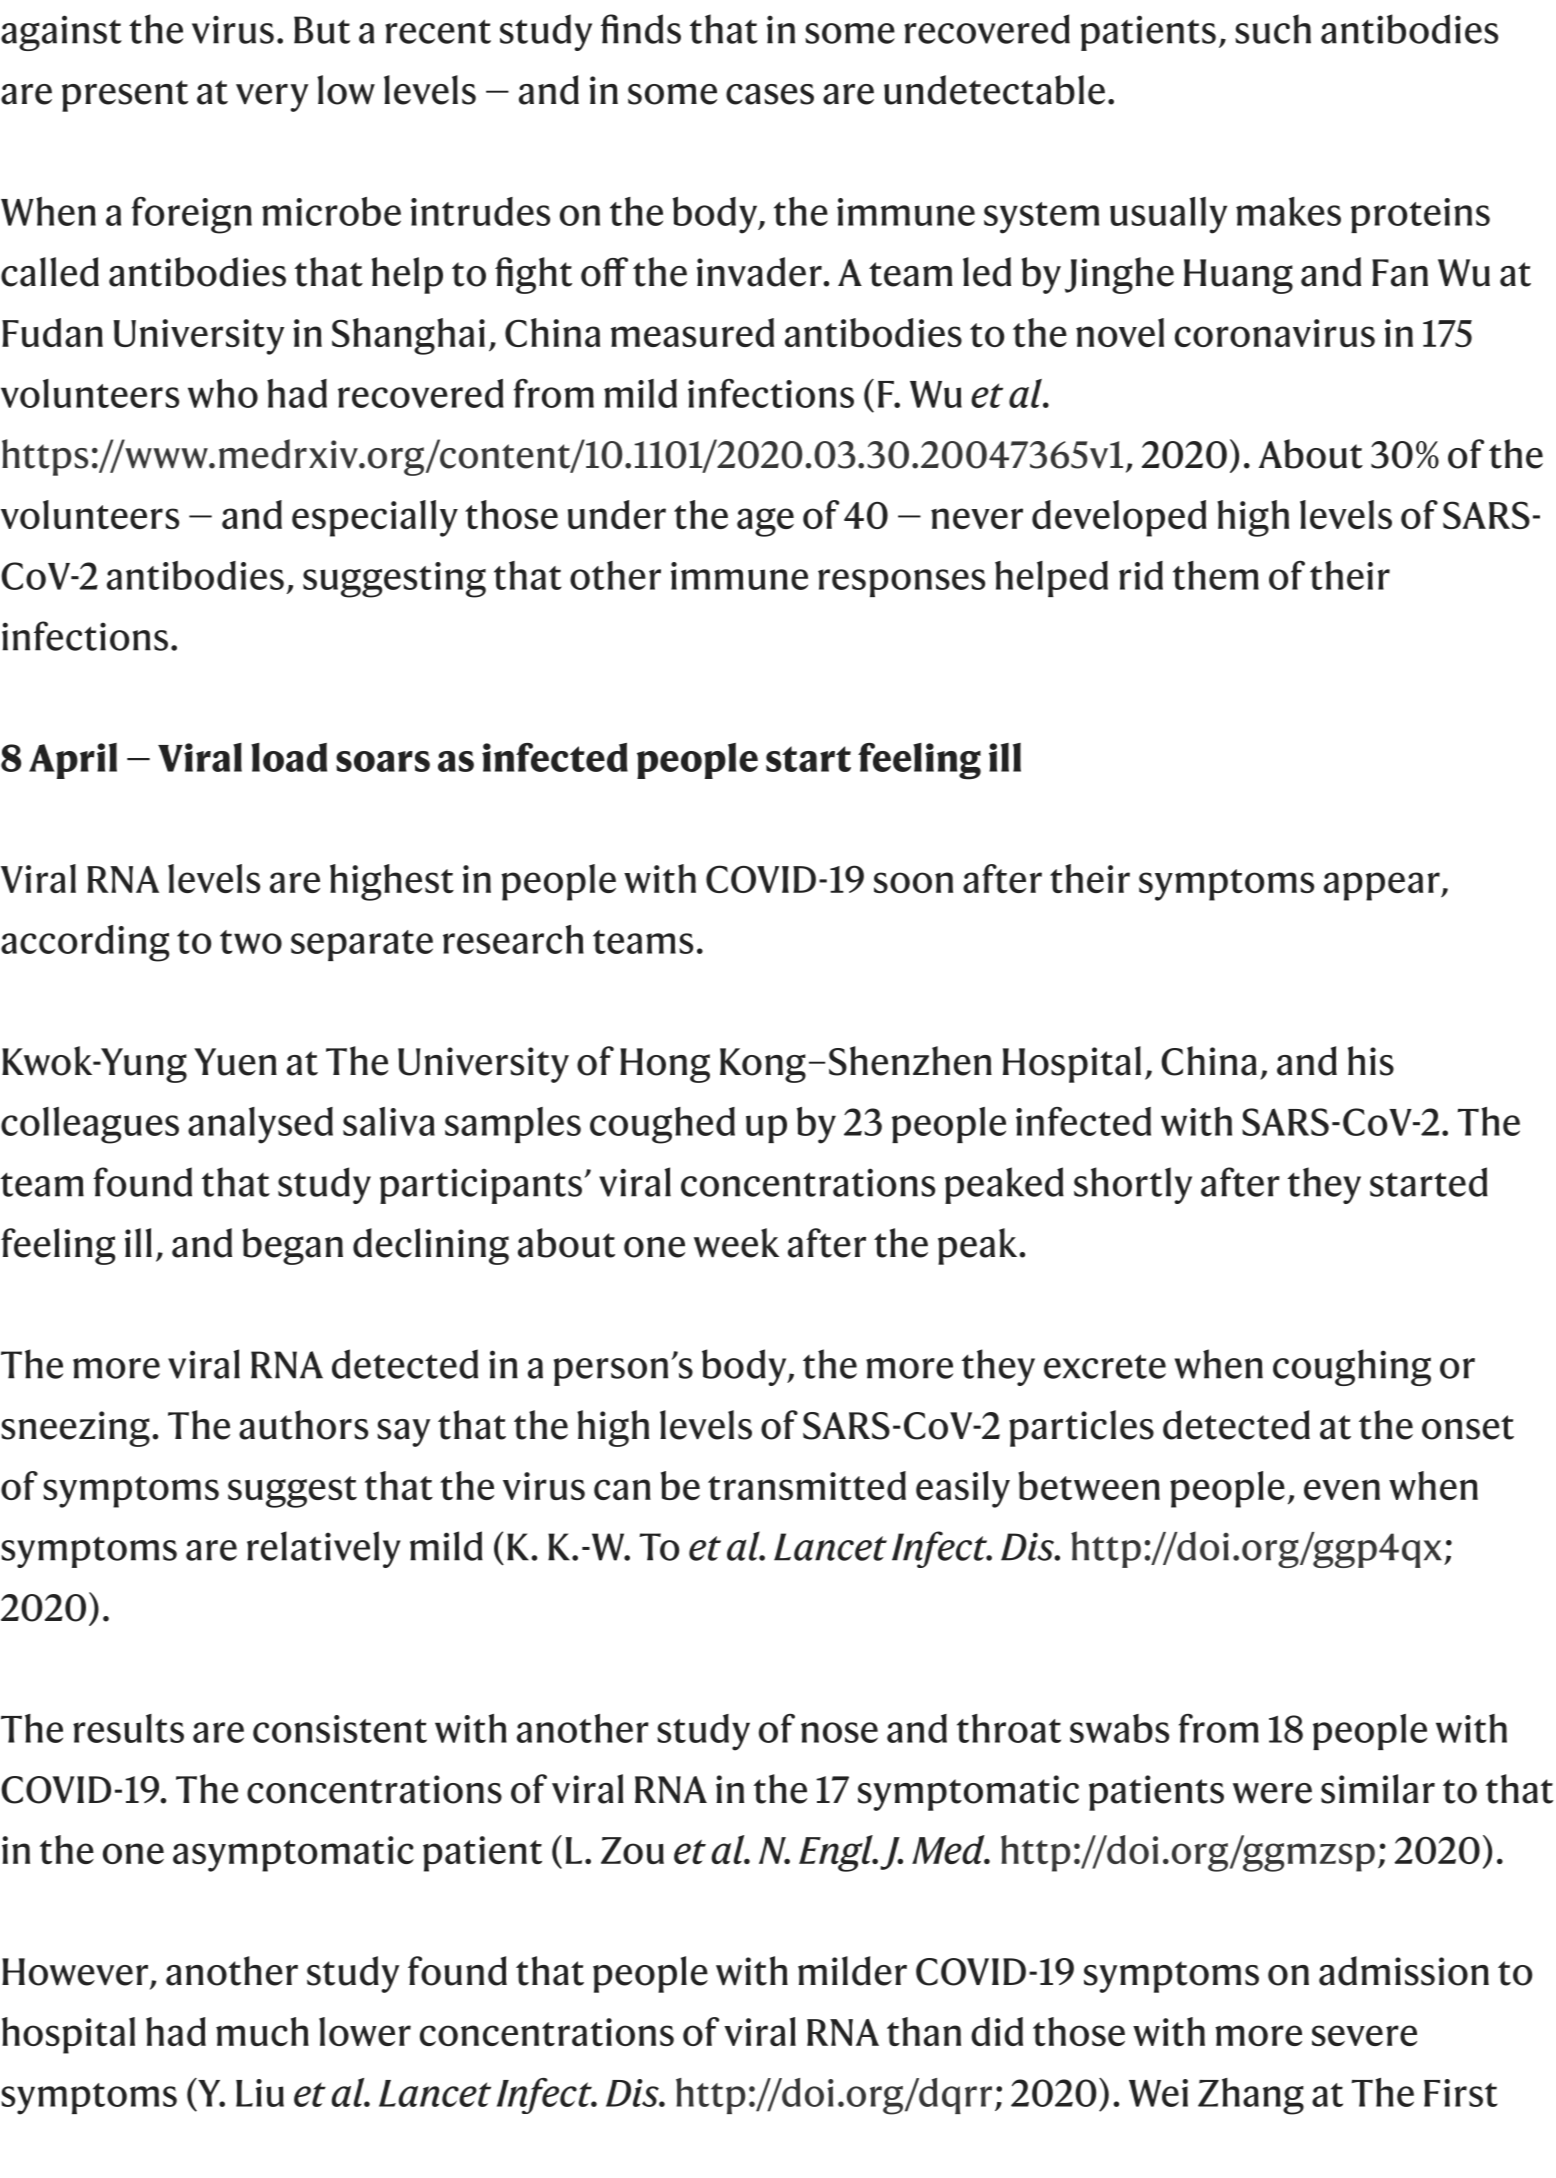 The width and height of the screenshot is (1556, 2178). What do you see at coordinates (272, 98) in the screenshot?
I see `very` at bounding box center [272, 98].
